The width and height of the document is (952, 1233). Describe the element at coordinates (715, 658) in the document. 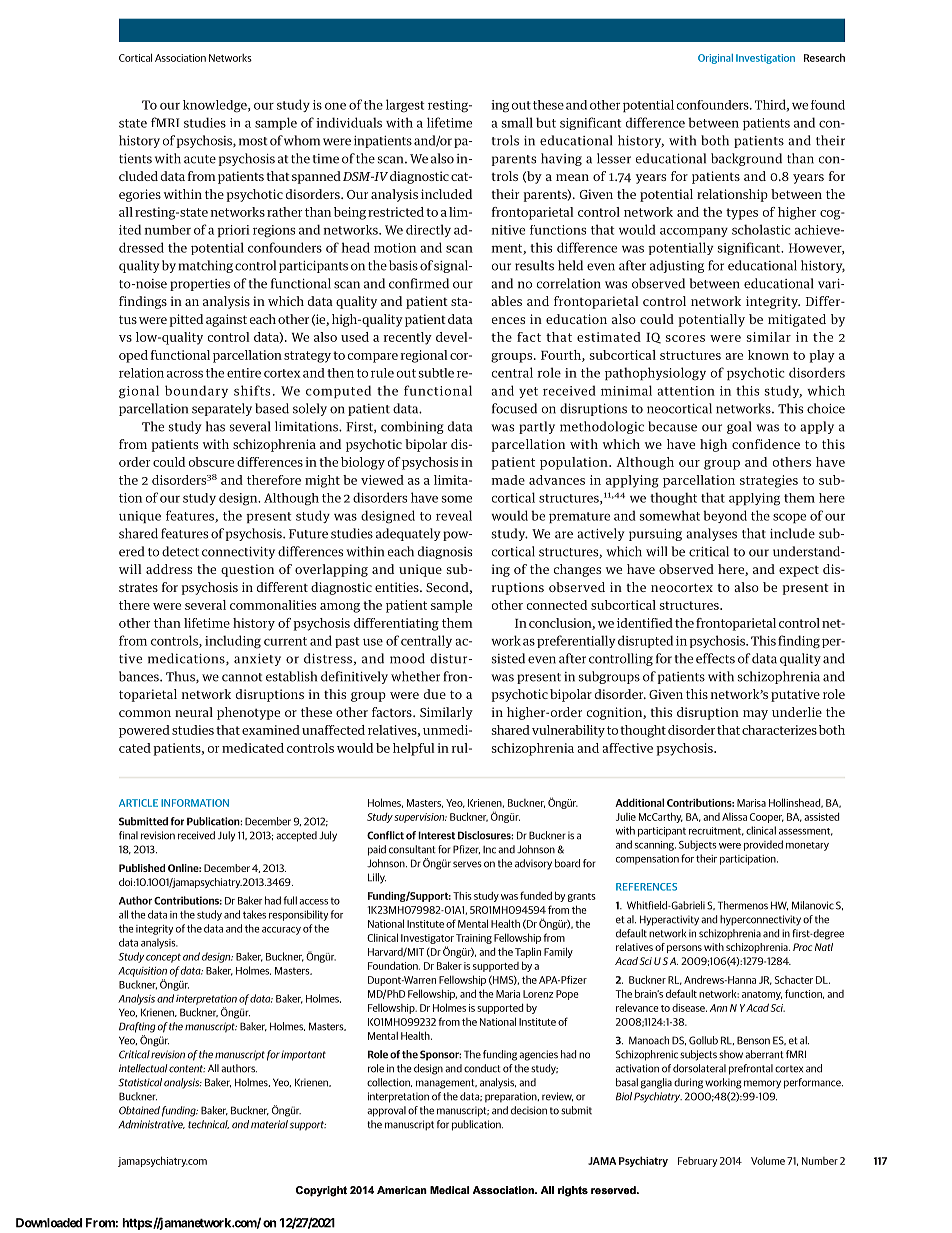

I see `effects` at that location.
